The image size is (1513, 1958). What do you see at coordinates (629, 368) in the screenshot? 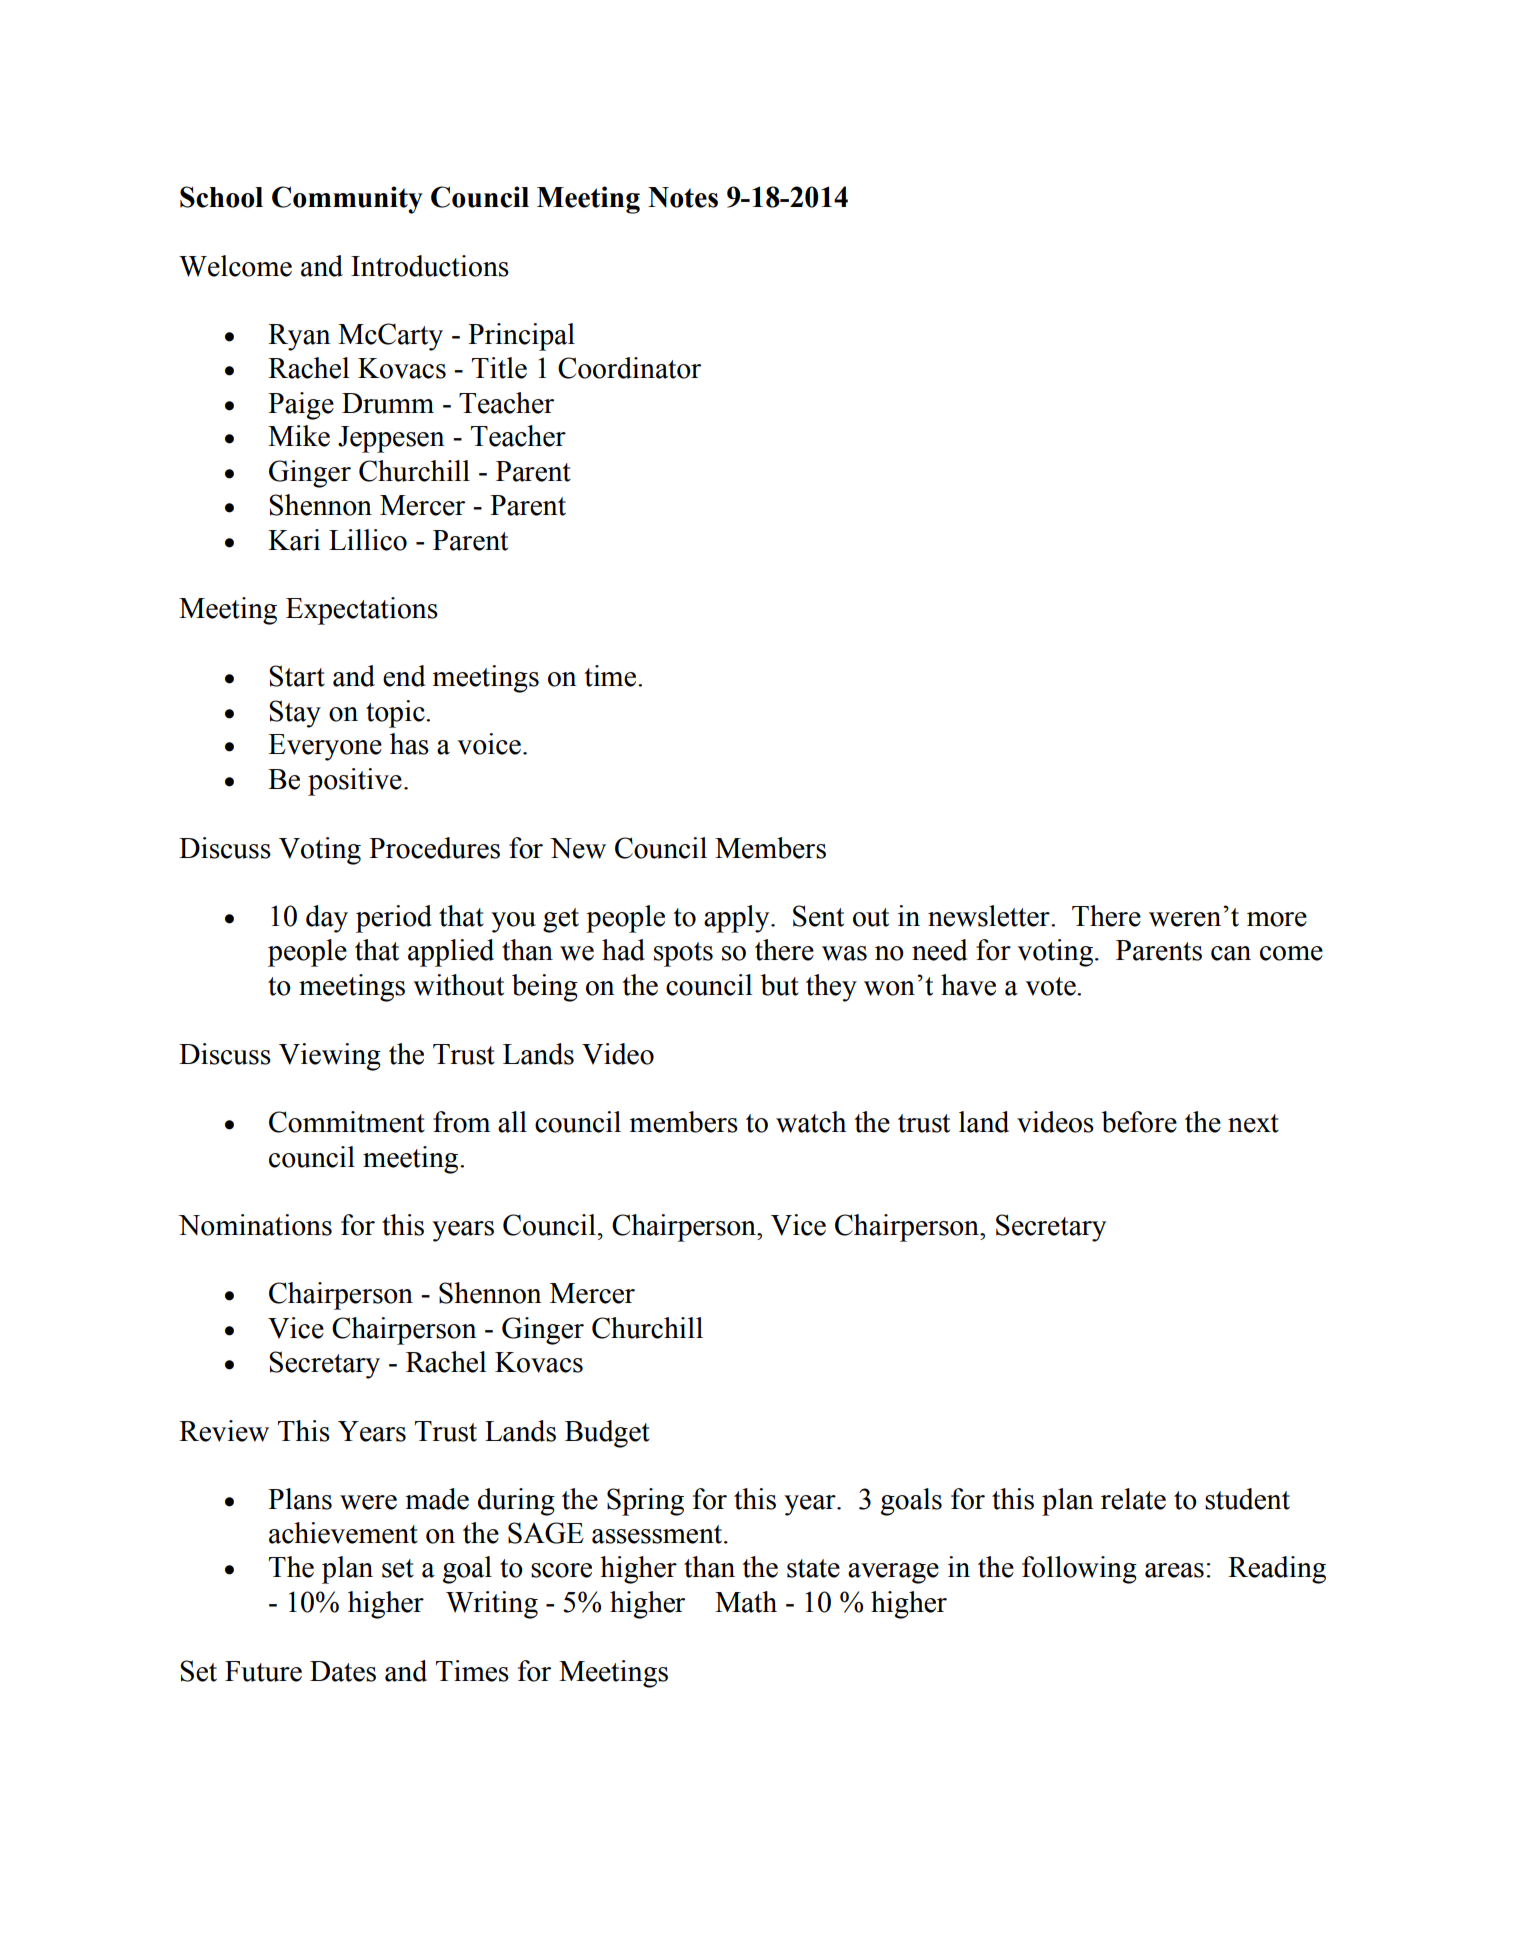
I see `Coordinator` at bounding box center [629, 368].
